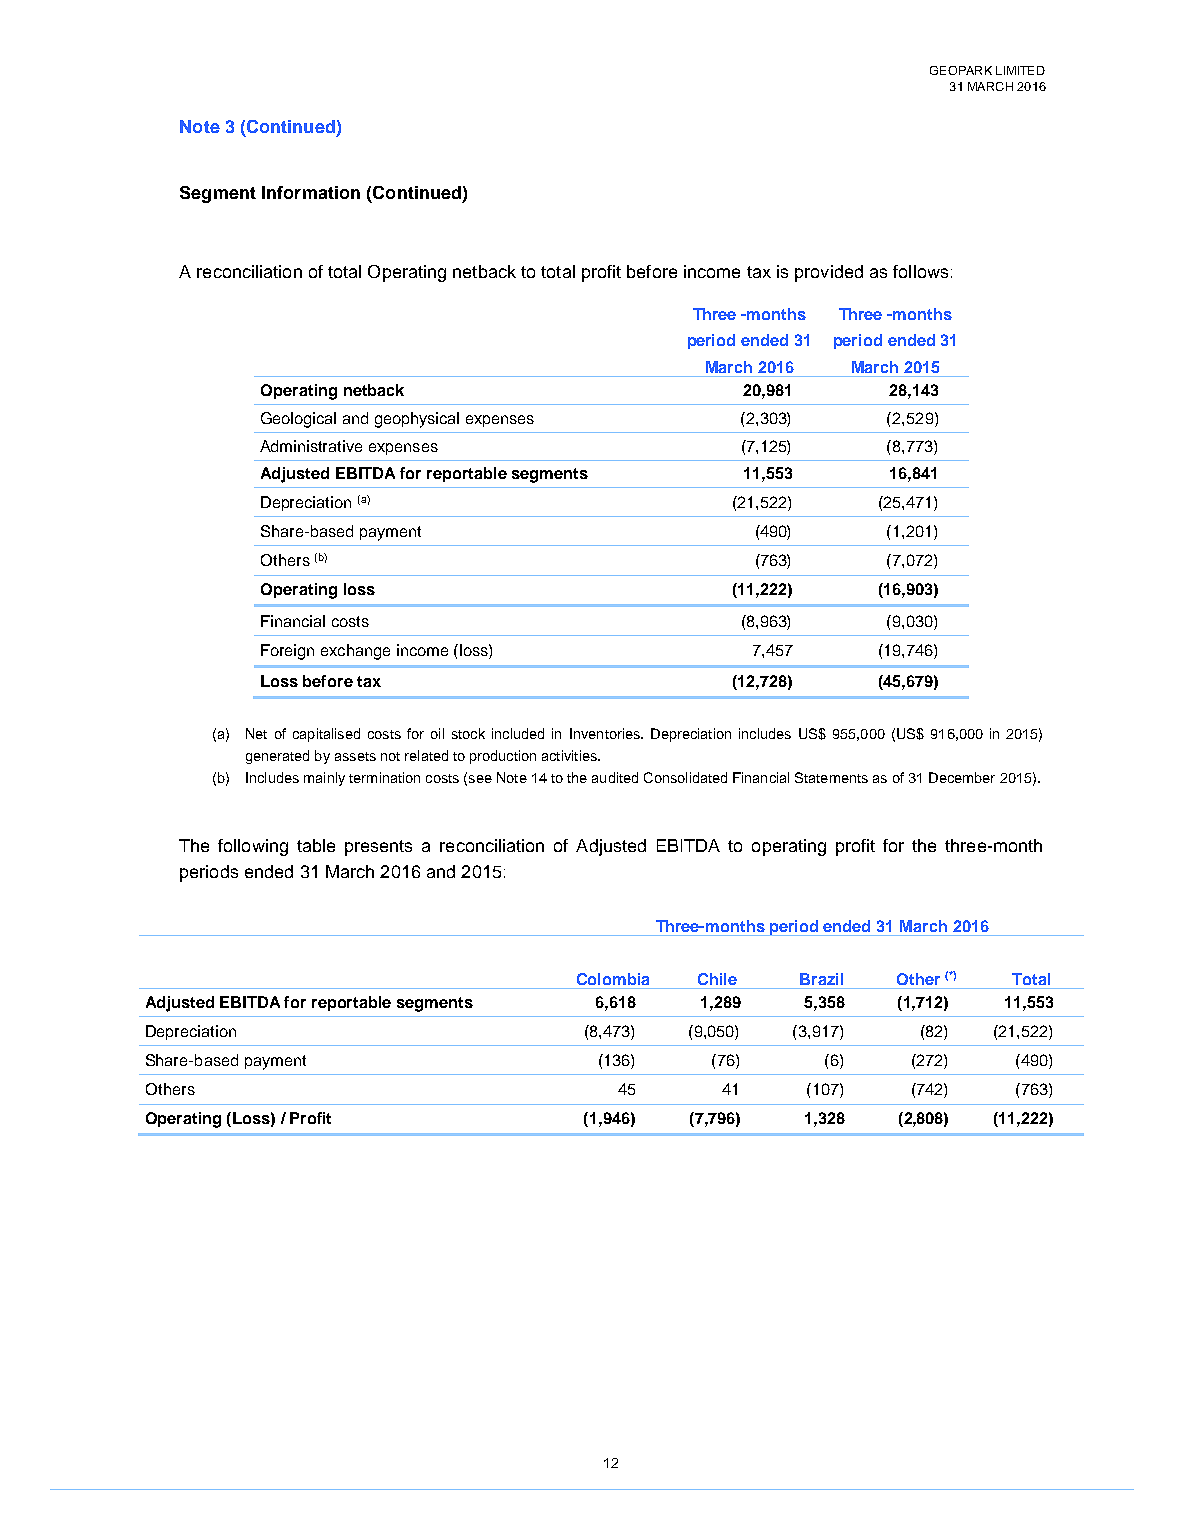 This page has height=1534, width=1185. What do you see at coordinates (311, 446) in the page?
I see `Administrative` at bounding box center [311, 446].
